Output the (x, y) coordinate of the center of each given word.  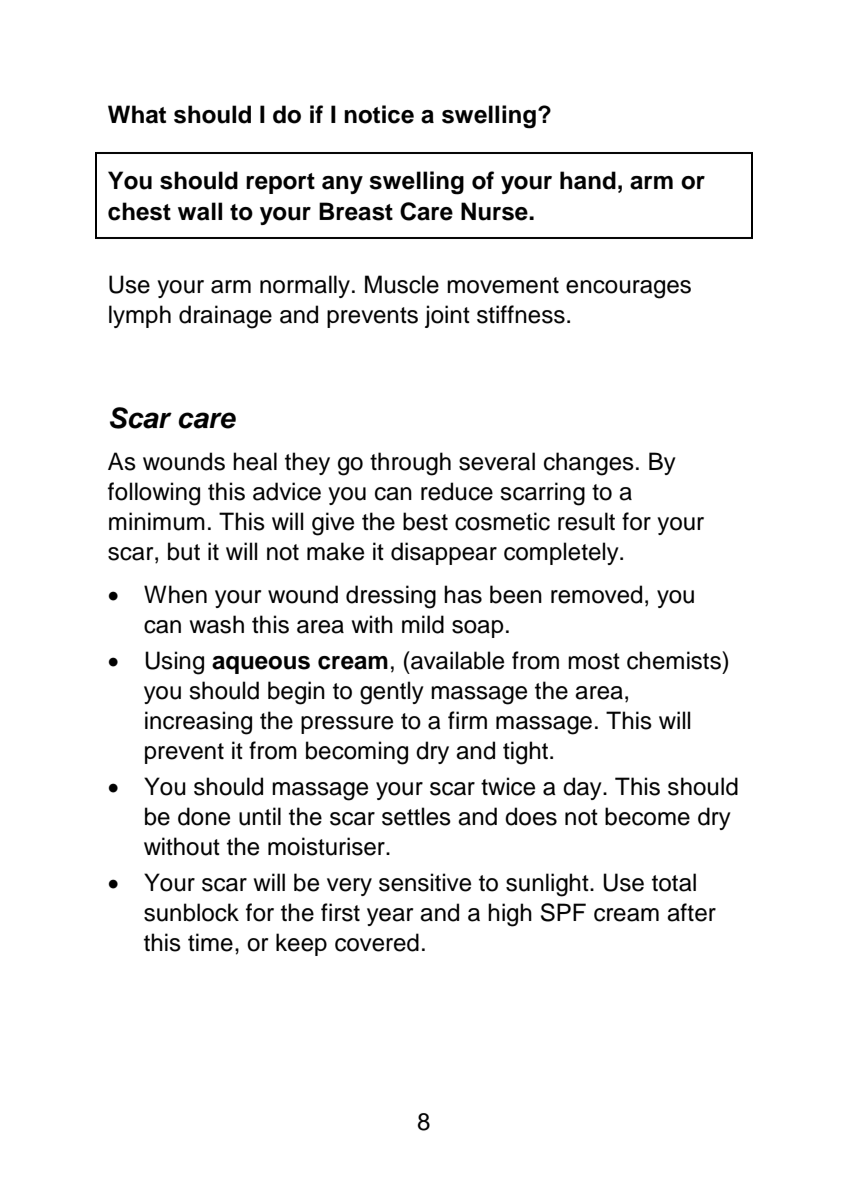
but (184, 551)
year (390, 917)
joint (447, 316)
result (586, 521)
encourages (628, 289)
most (594, 661)
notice (379, 114)
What (137, 114)
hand (588, 180)
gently (392, 693)
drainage (225, 317)
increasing (198, 723)
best (425, 521)
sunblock (191, 912)
